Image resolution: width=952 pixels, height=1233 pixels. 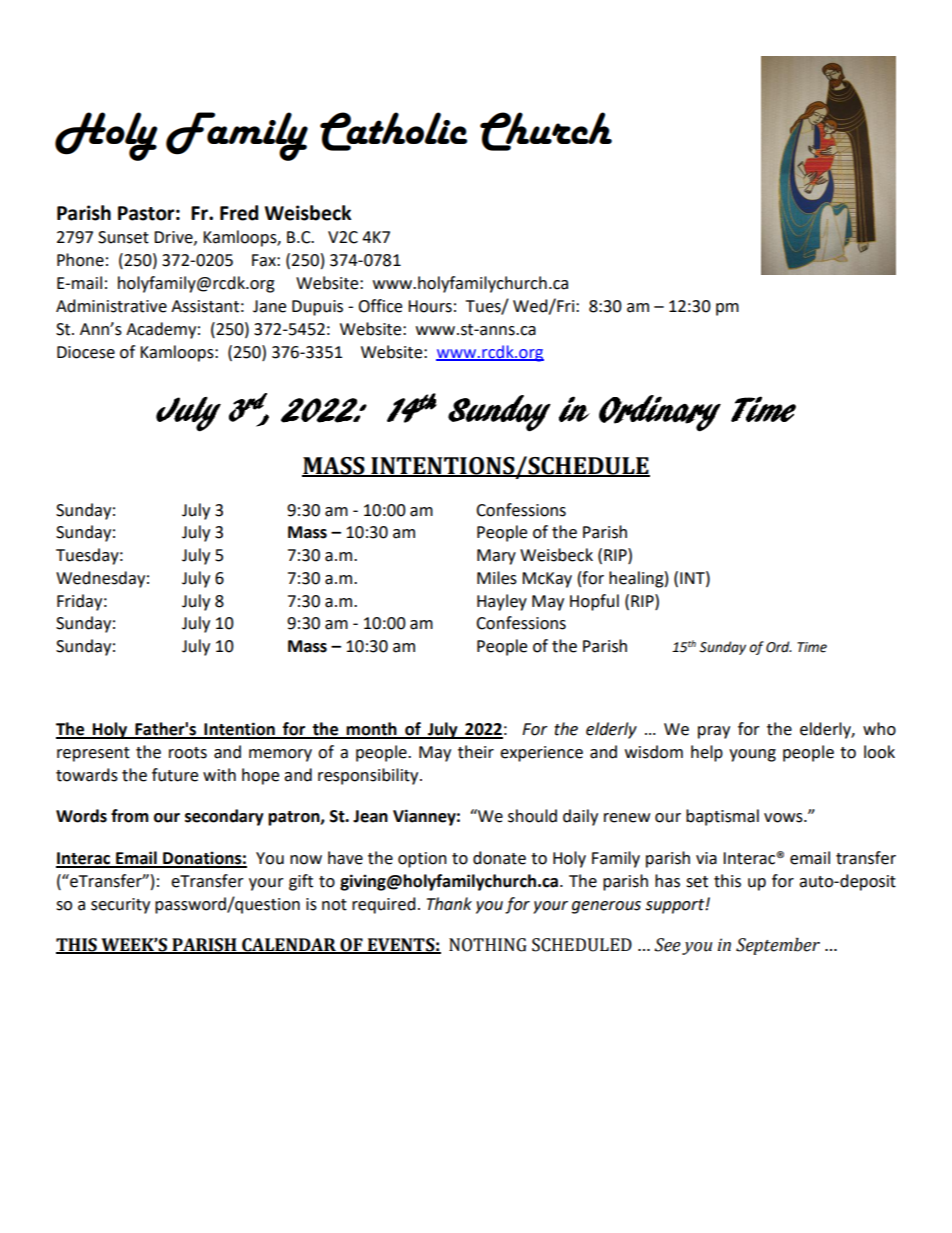 I want to click on Hayley, so click(x=502, y=602).
